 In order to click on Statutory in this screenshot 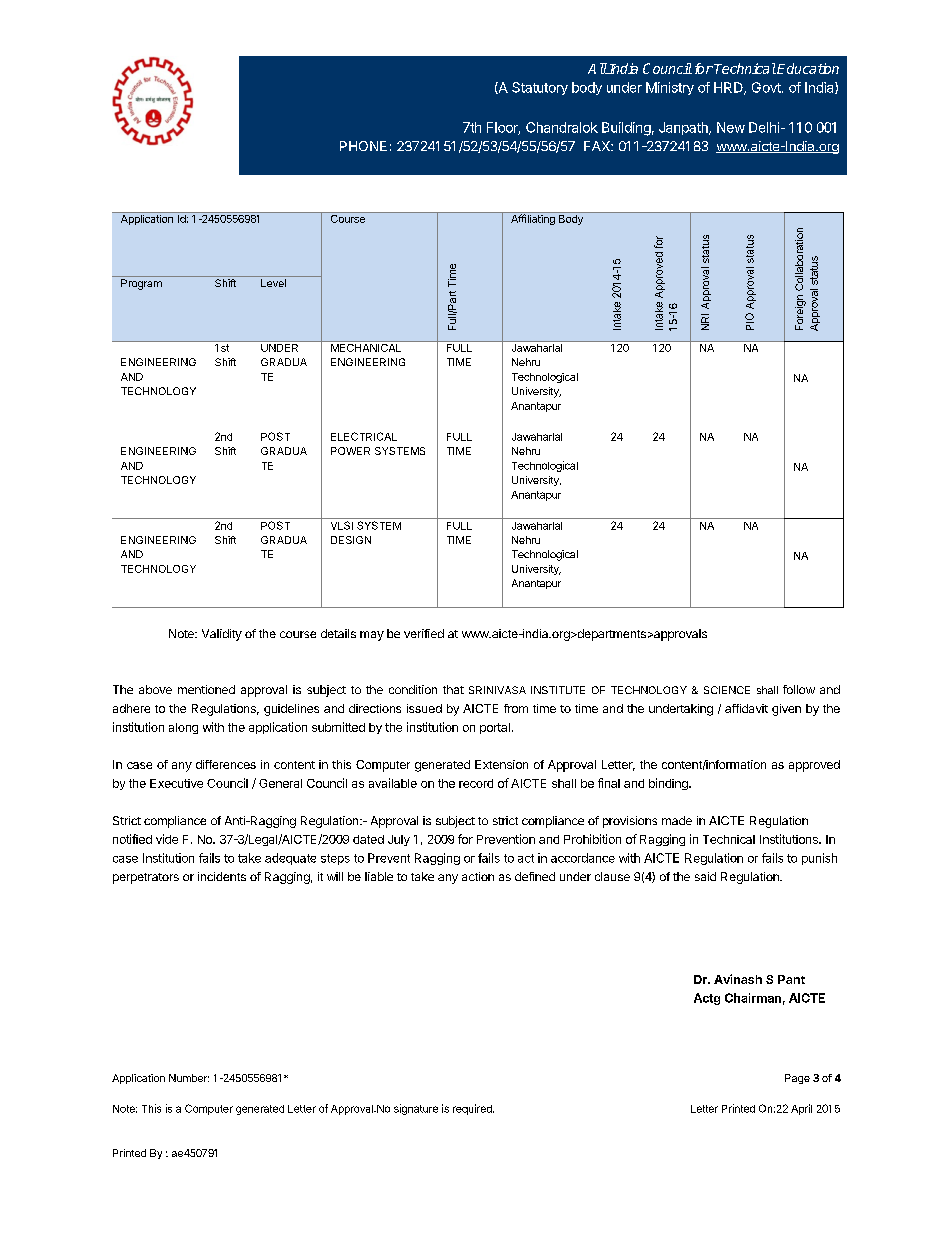, I will do `click(540, 88)`.
